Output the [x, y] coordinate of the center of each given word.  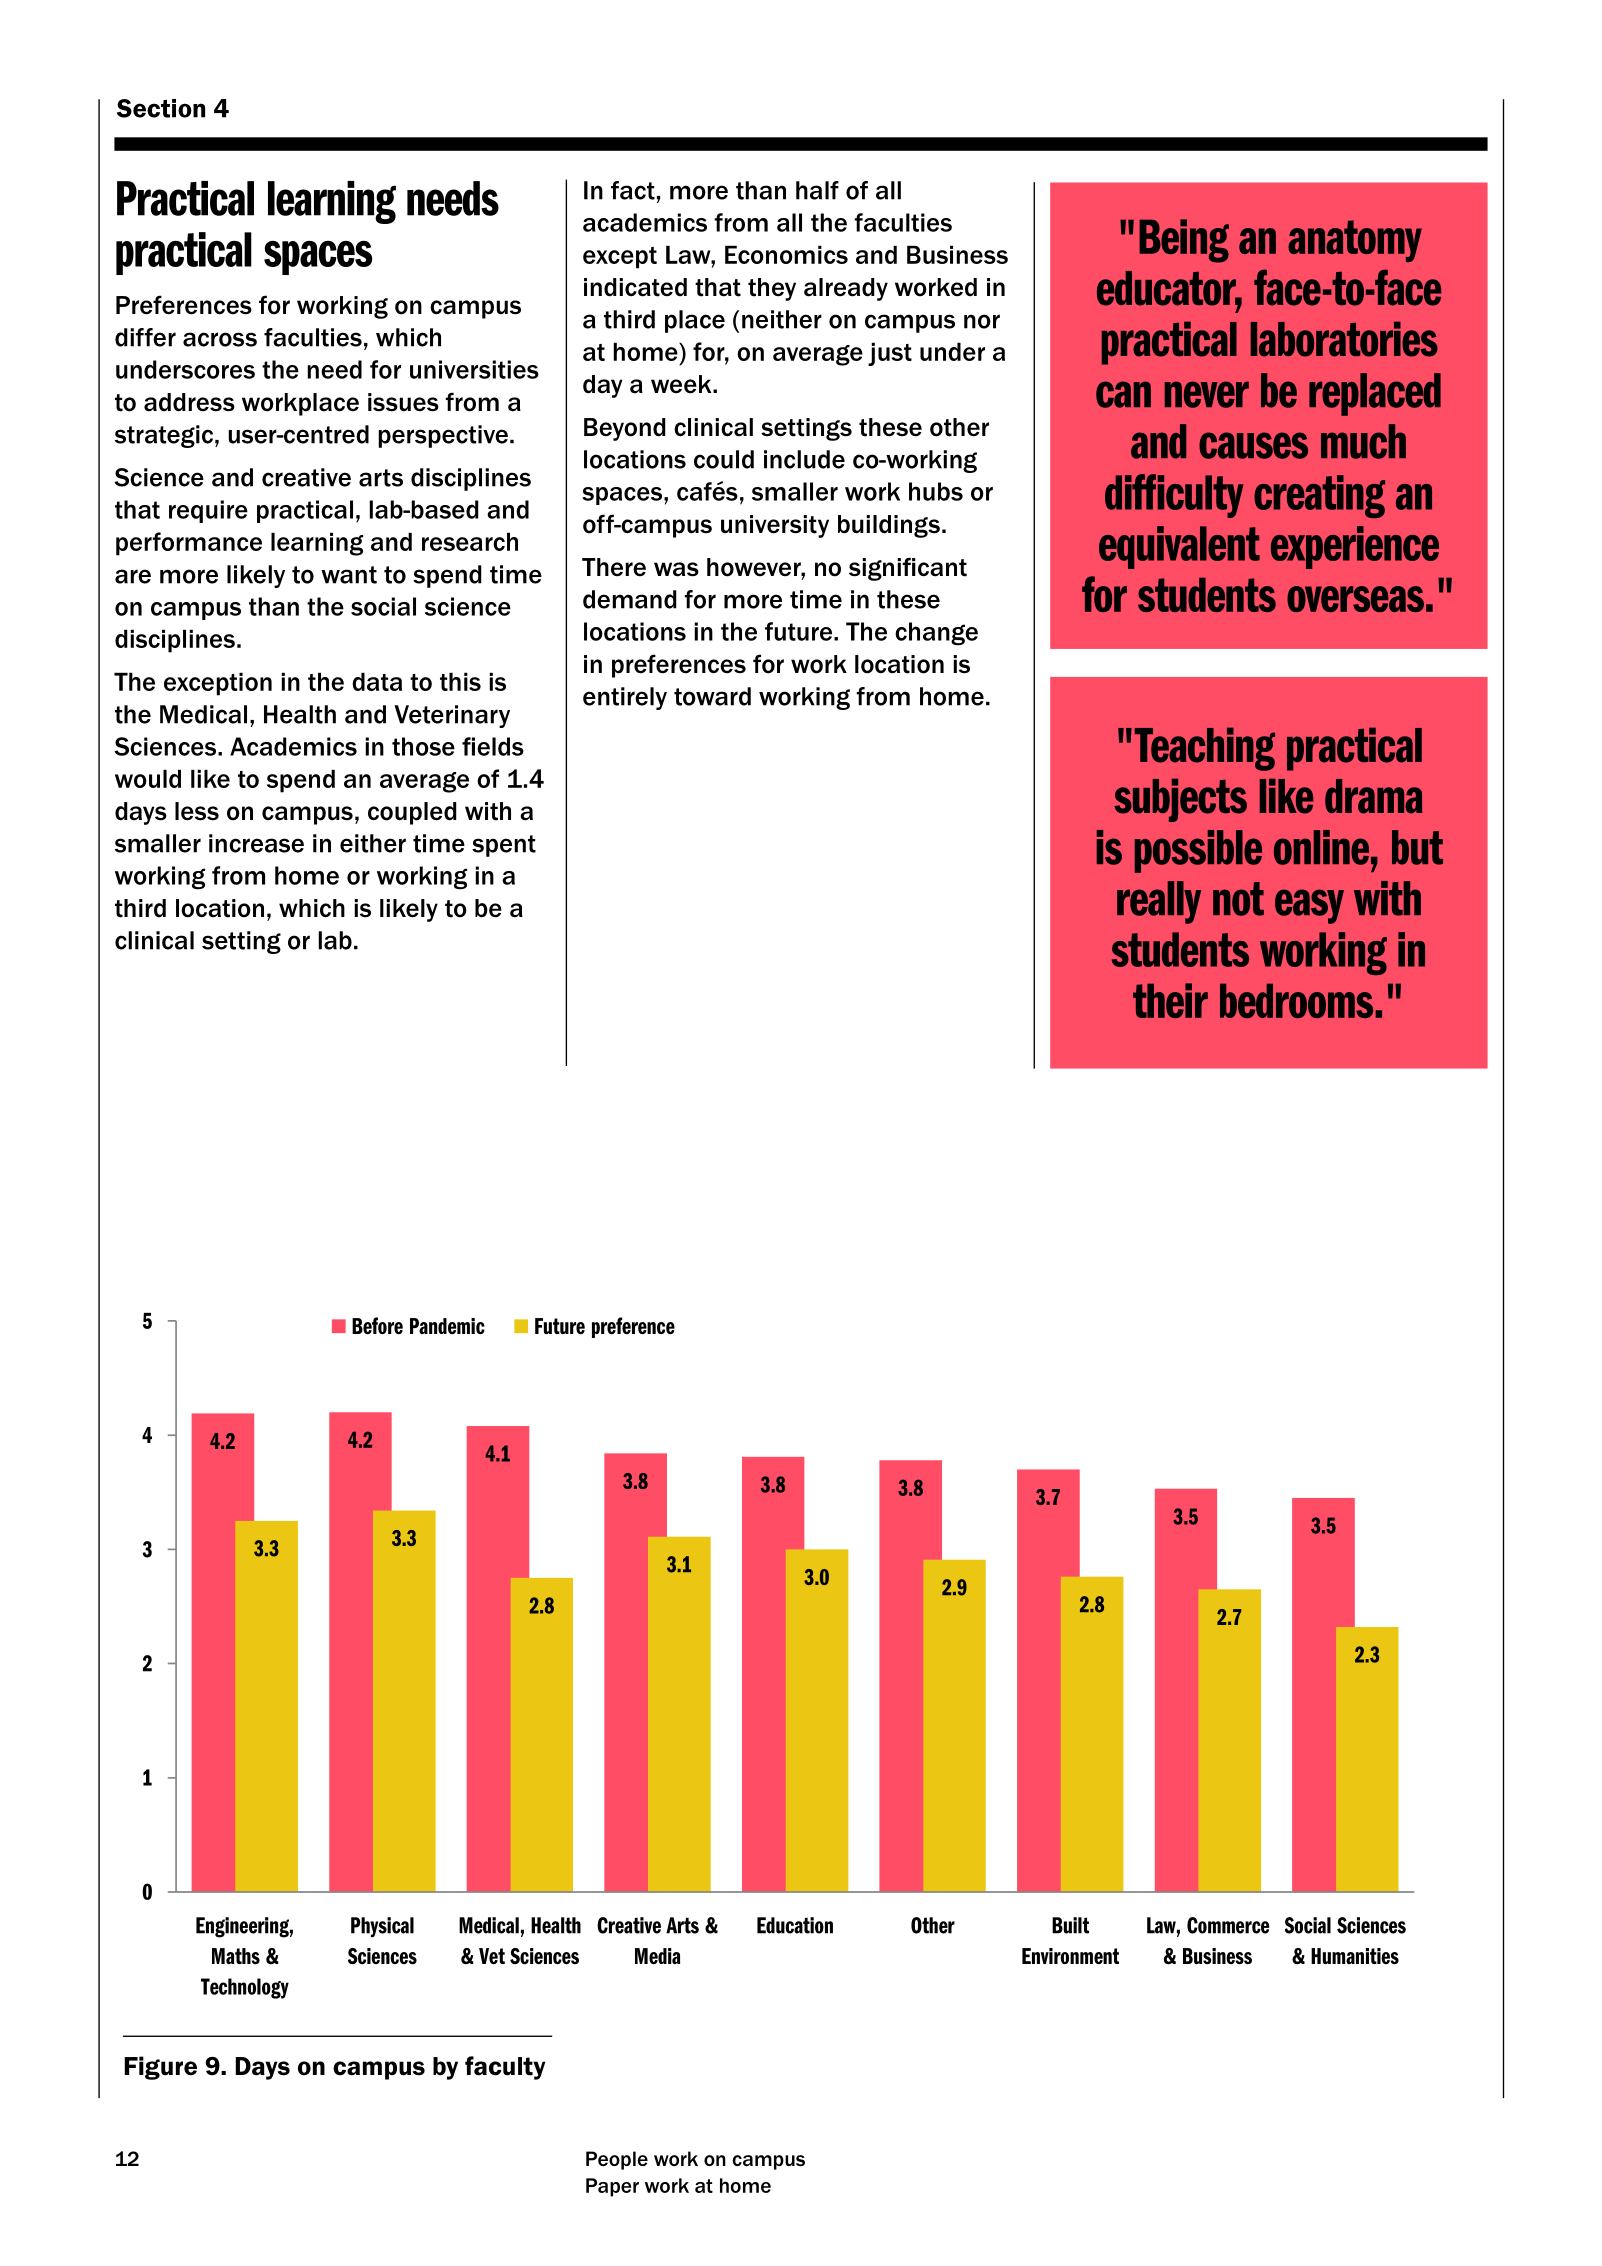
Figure [160, 2068]
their [1170, 1000]
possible [1198, 851]
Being [1184, 241]
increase [256, 843]
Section [161, 108]
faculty [505, 2068]
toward [712, 696]
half [817, 190]
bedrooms [1298, 1000]
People [617, 2160]
